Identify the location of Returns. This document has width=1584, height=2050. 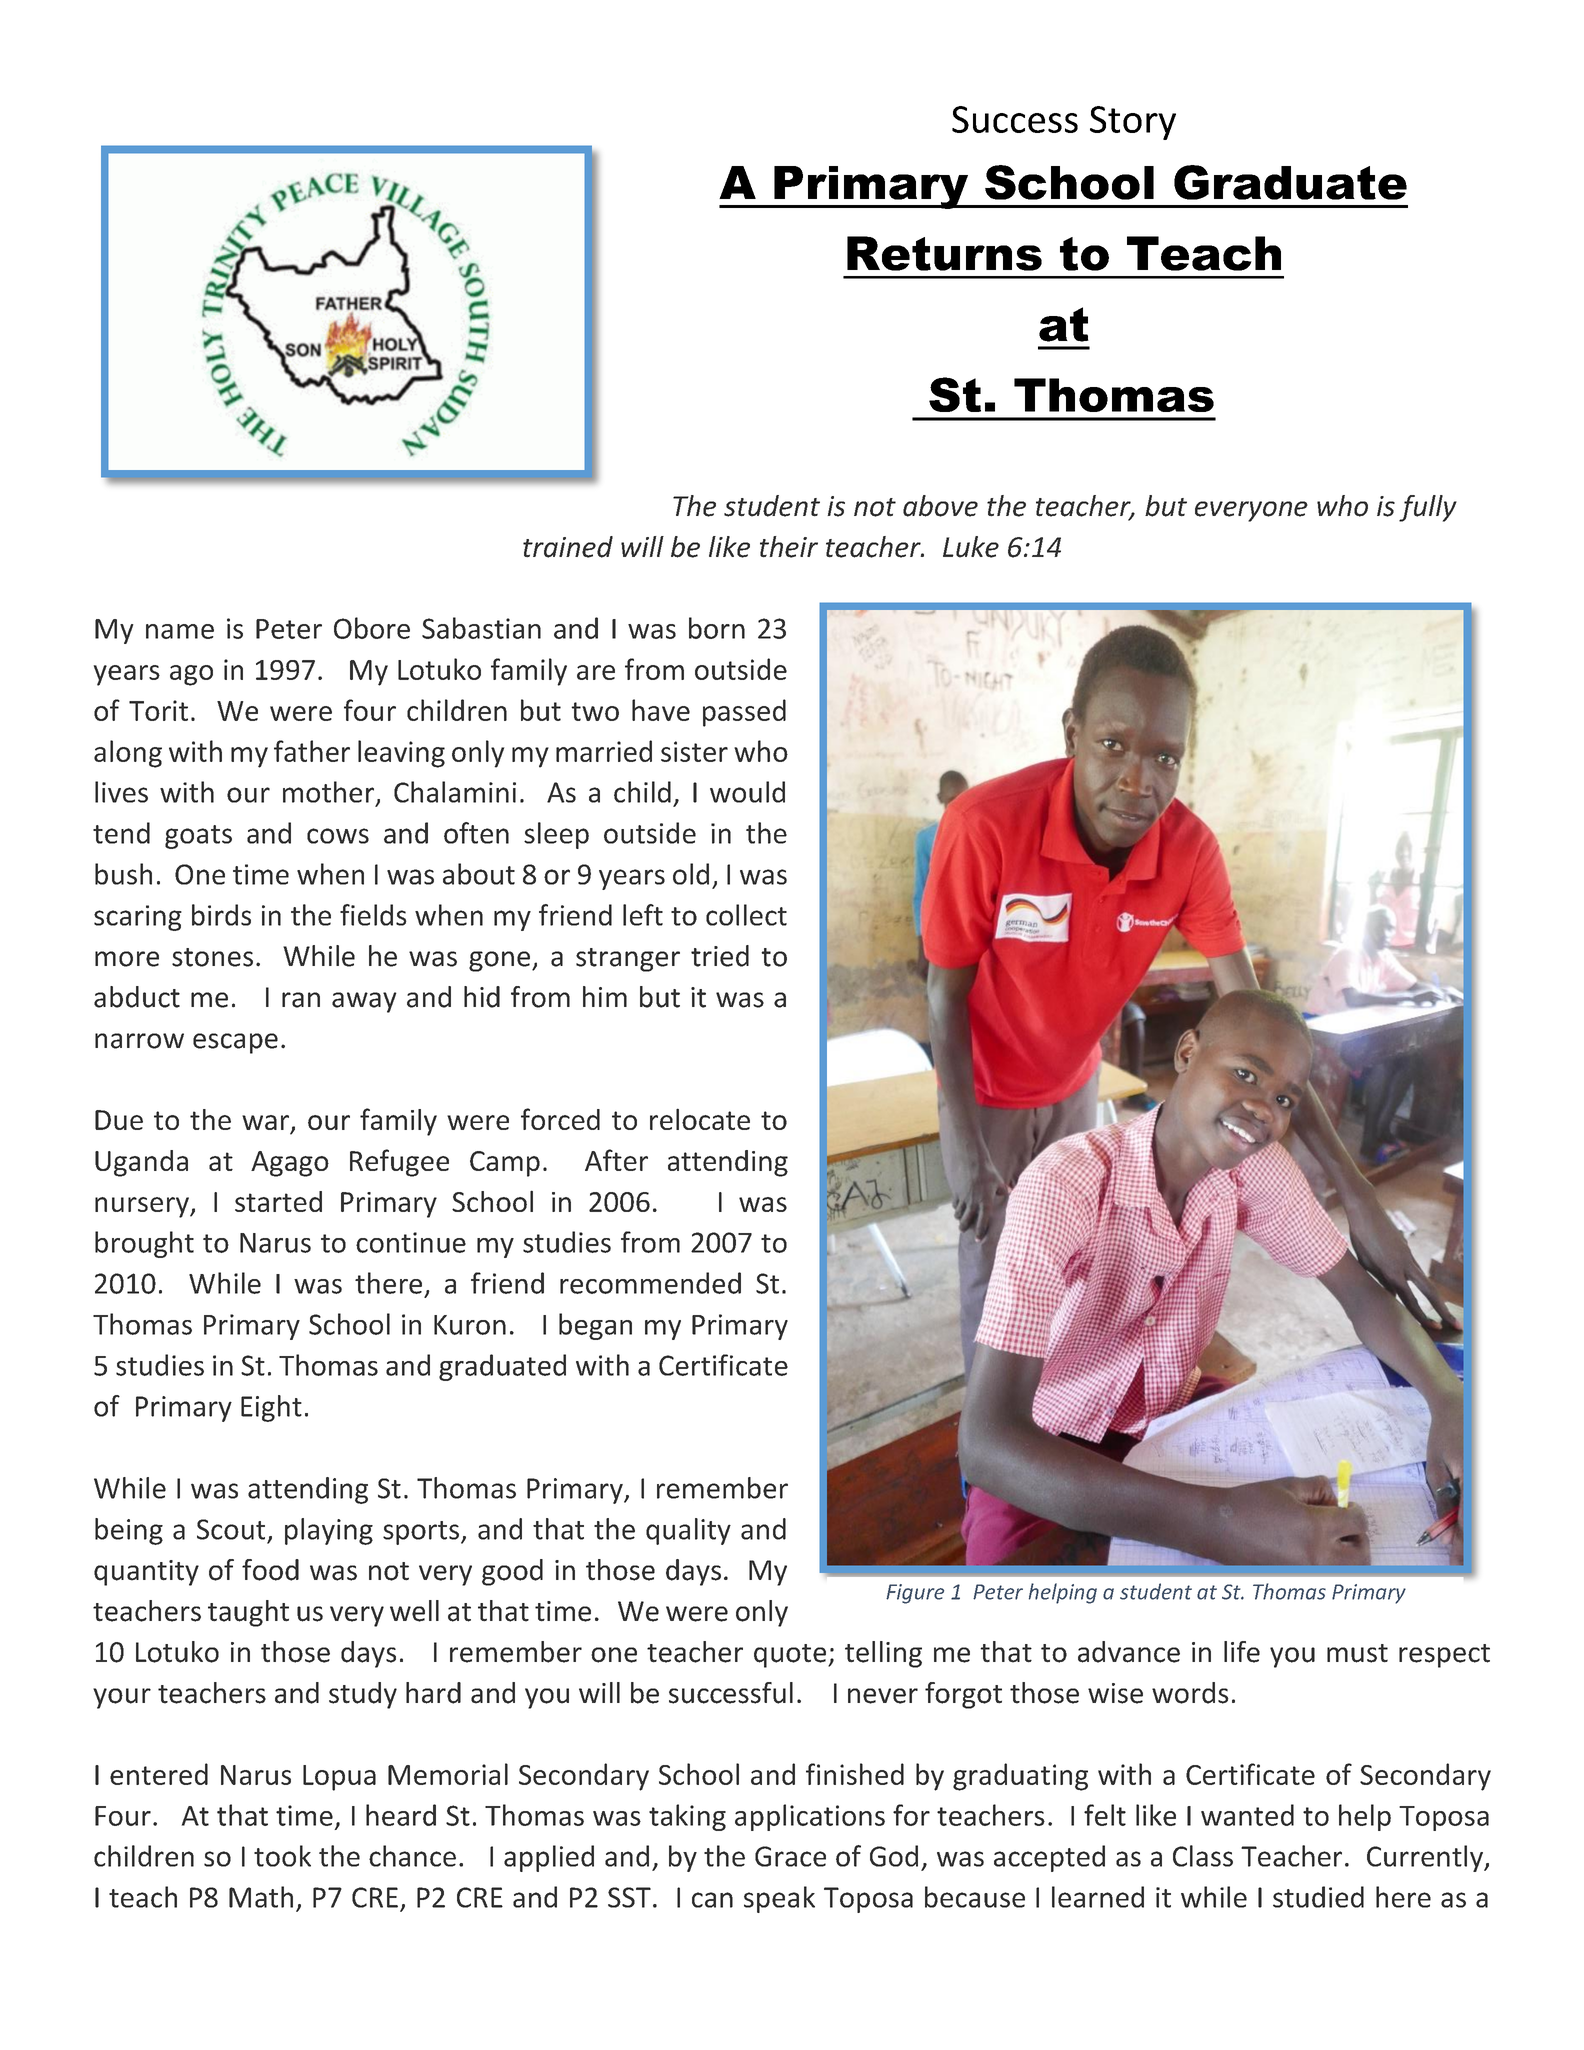
(944, 253).
